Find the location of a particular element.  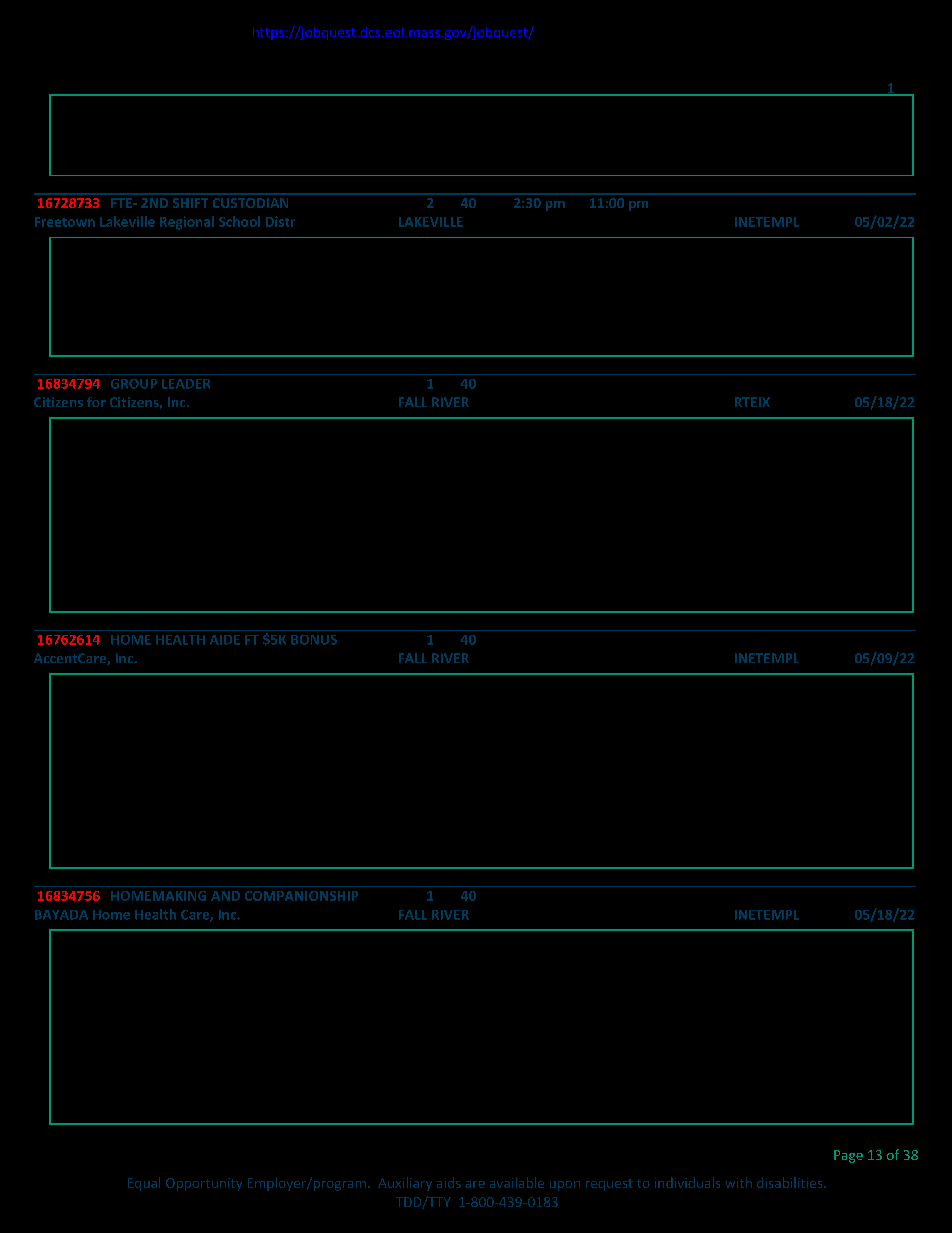

Freetown is located at coordinates (65, 222).
